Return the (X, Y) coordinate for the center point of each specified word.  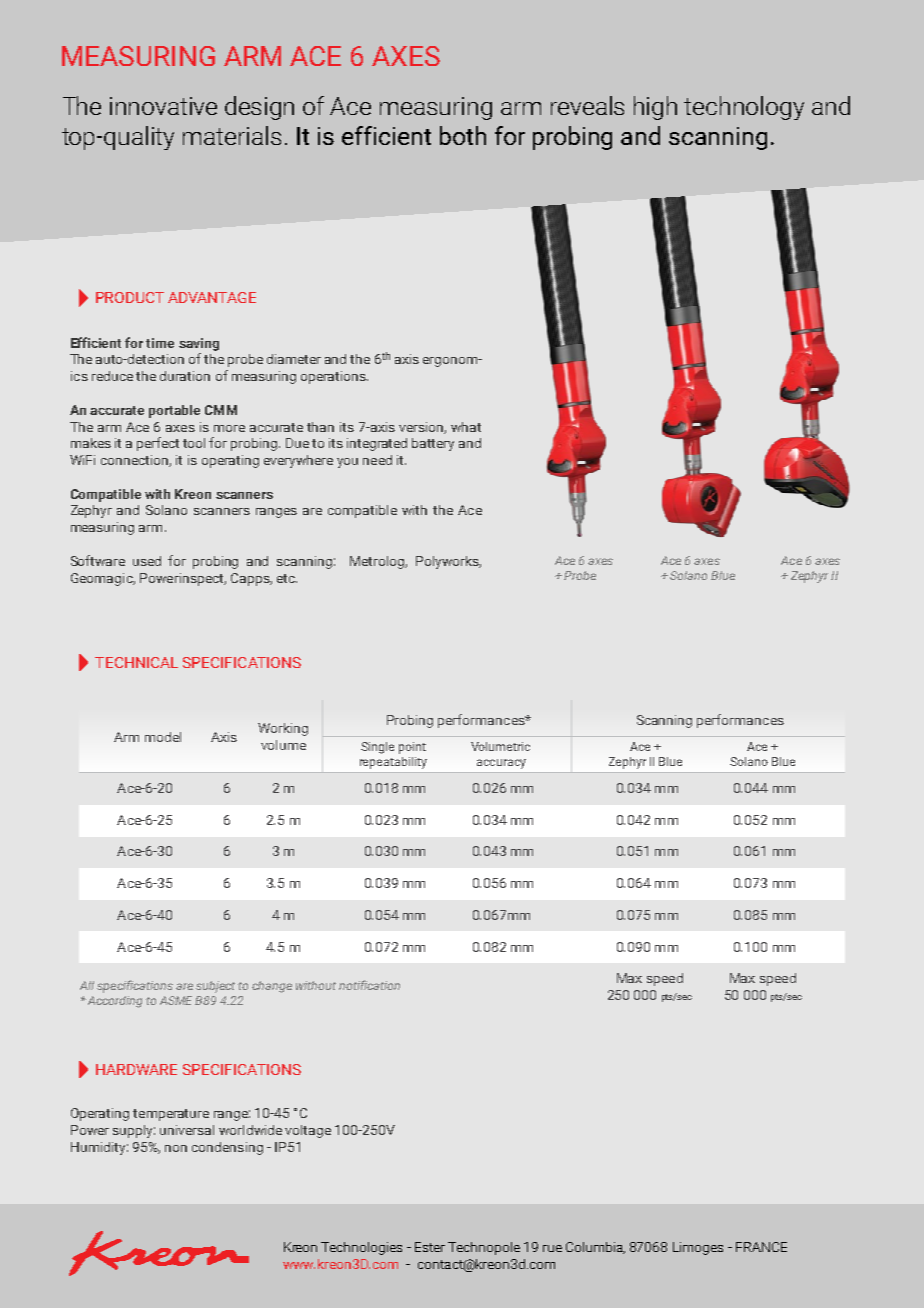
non (176, 1148)
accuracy (501, 764)
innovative (163, 106)
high (655, 108)
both (463, 135)
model (163, 737)
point (412, 748)
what (466, 427)
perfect (158, 444)
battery (433, 444)
